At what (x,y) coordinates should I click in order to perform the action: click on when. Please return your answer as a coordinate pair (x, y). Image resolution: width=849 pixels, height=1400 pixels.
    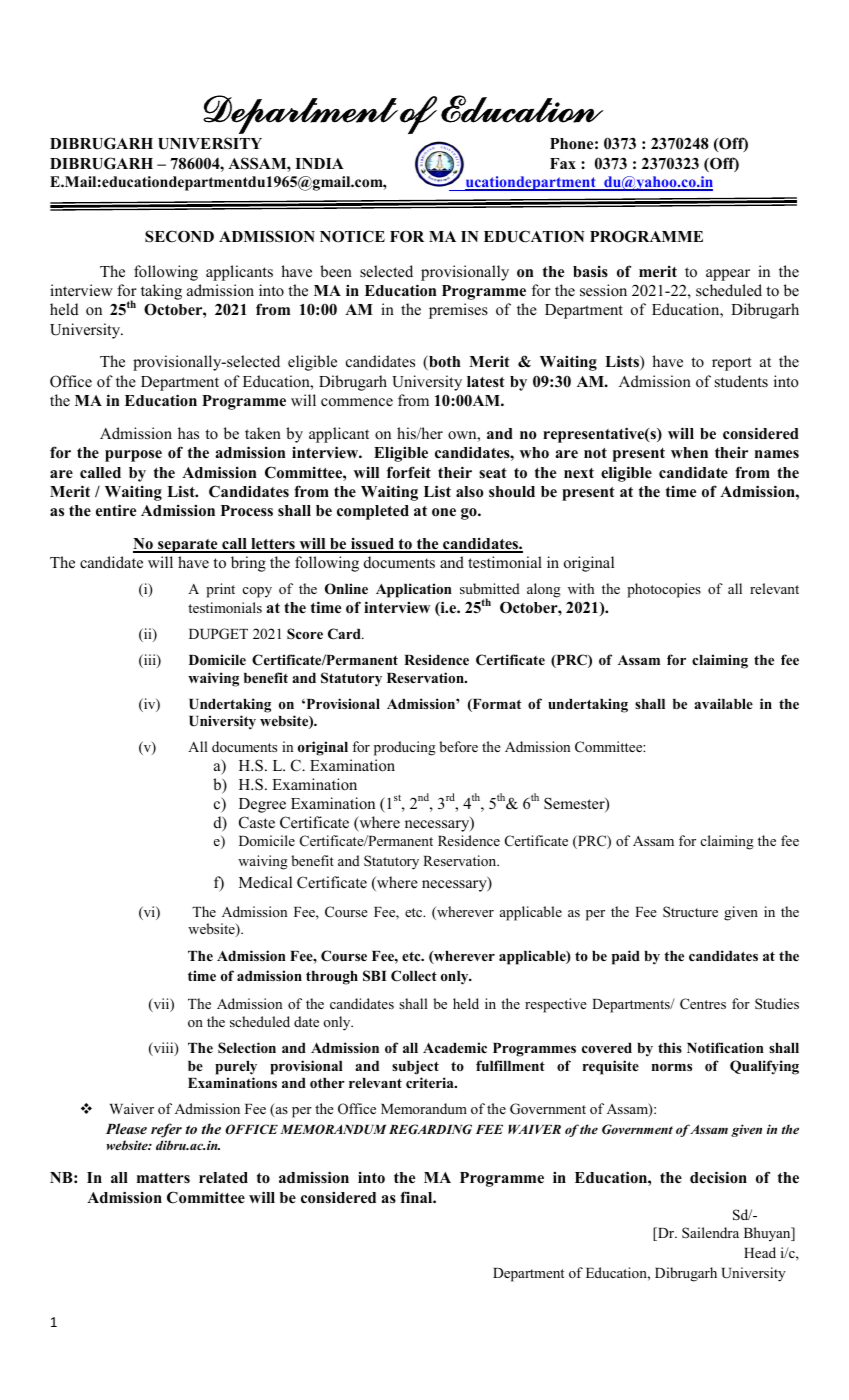
    Looking at the image, I should click on (689, 452).
